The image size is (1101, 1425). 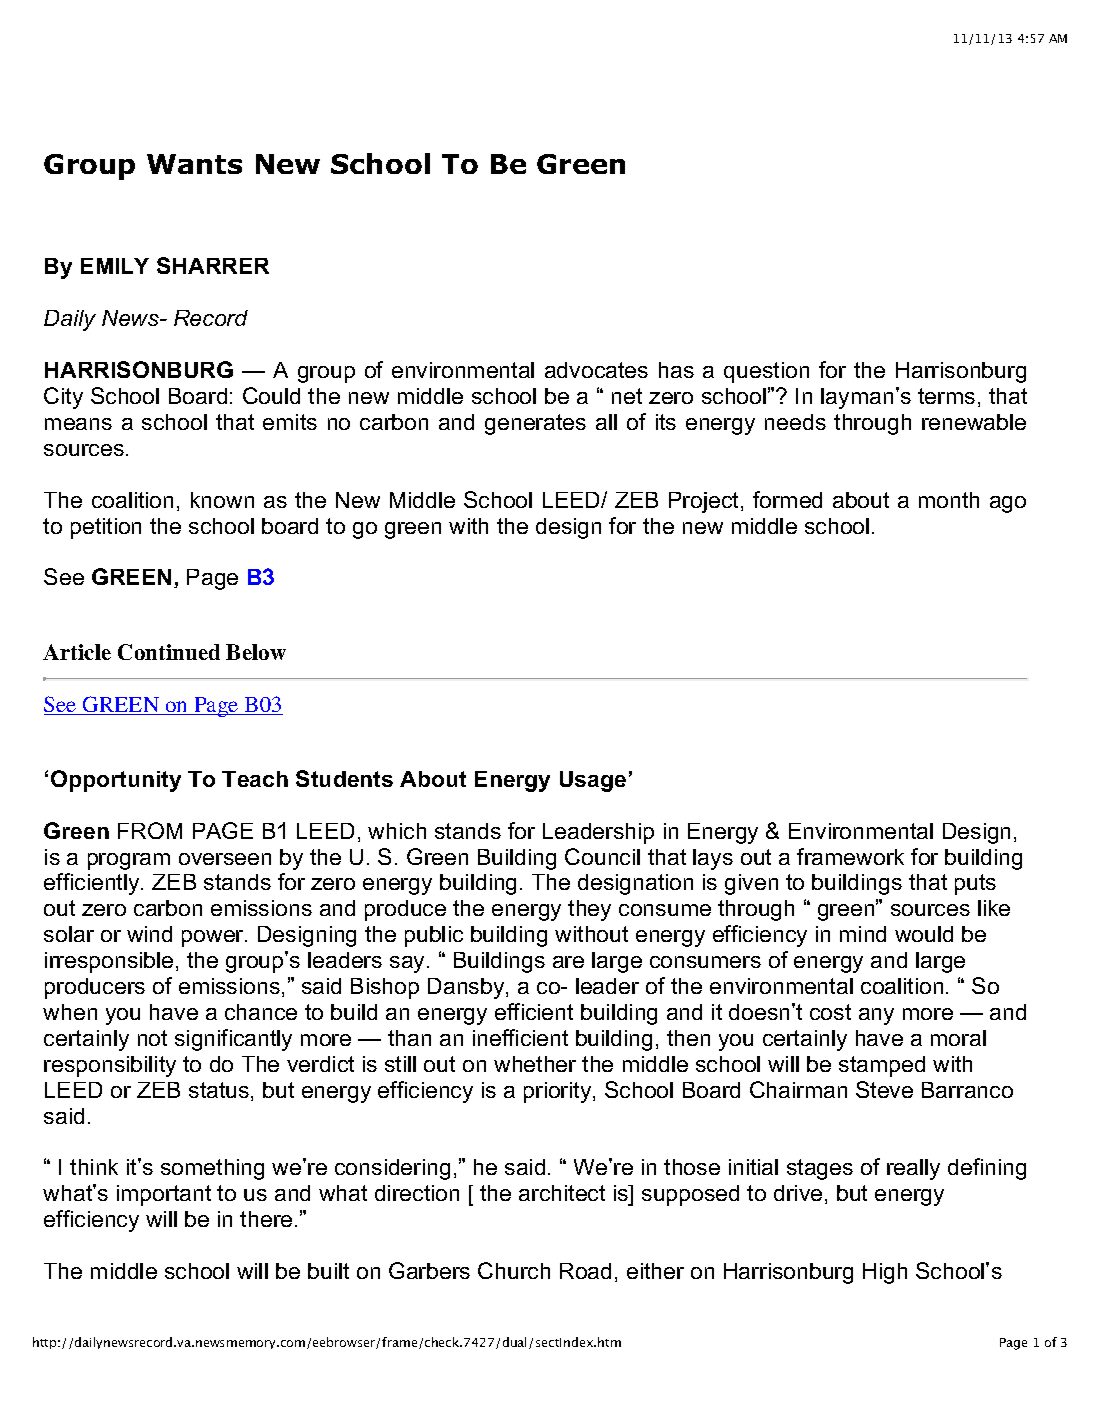 I want to click on question, so click(x=766, y=372).
